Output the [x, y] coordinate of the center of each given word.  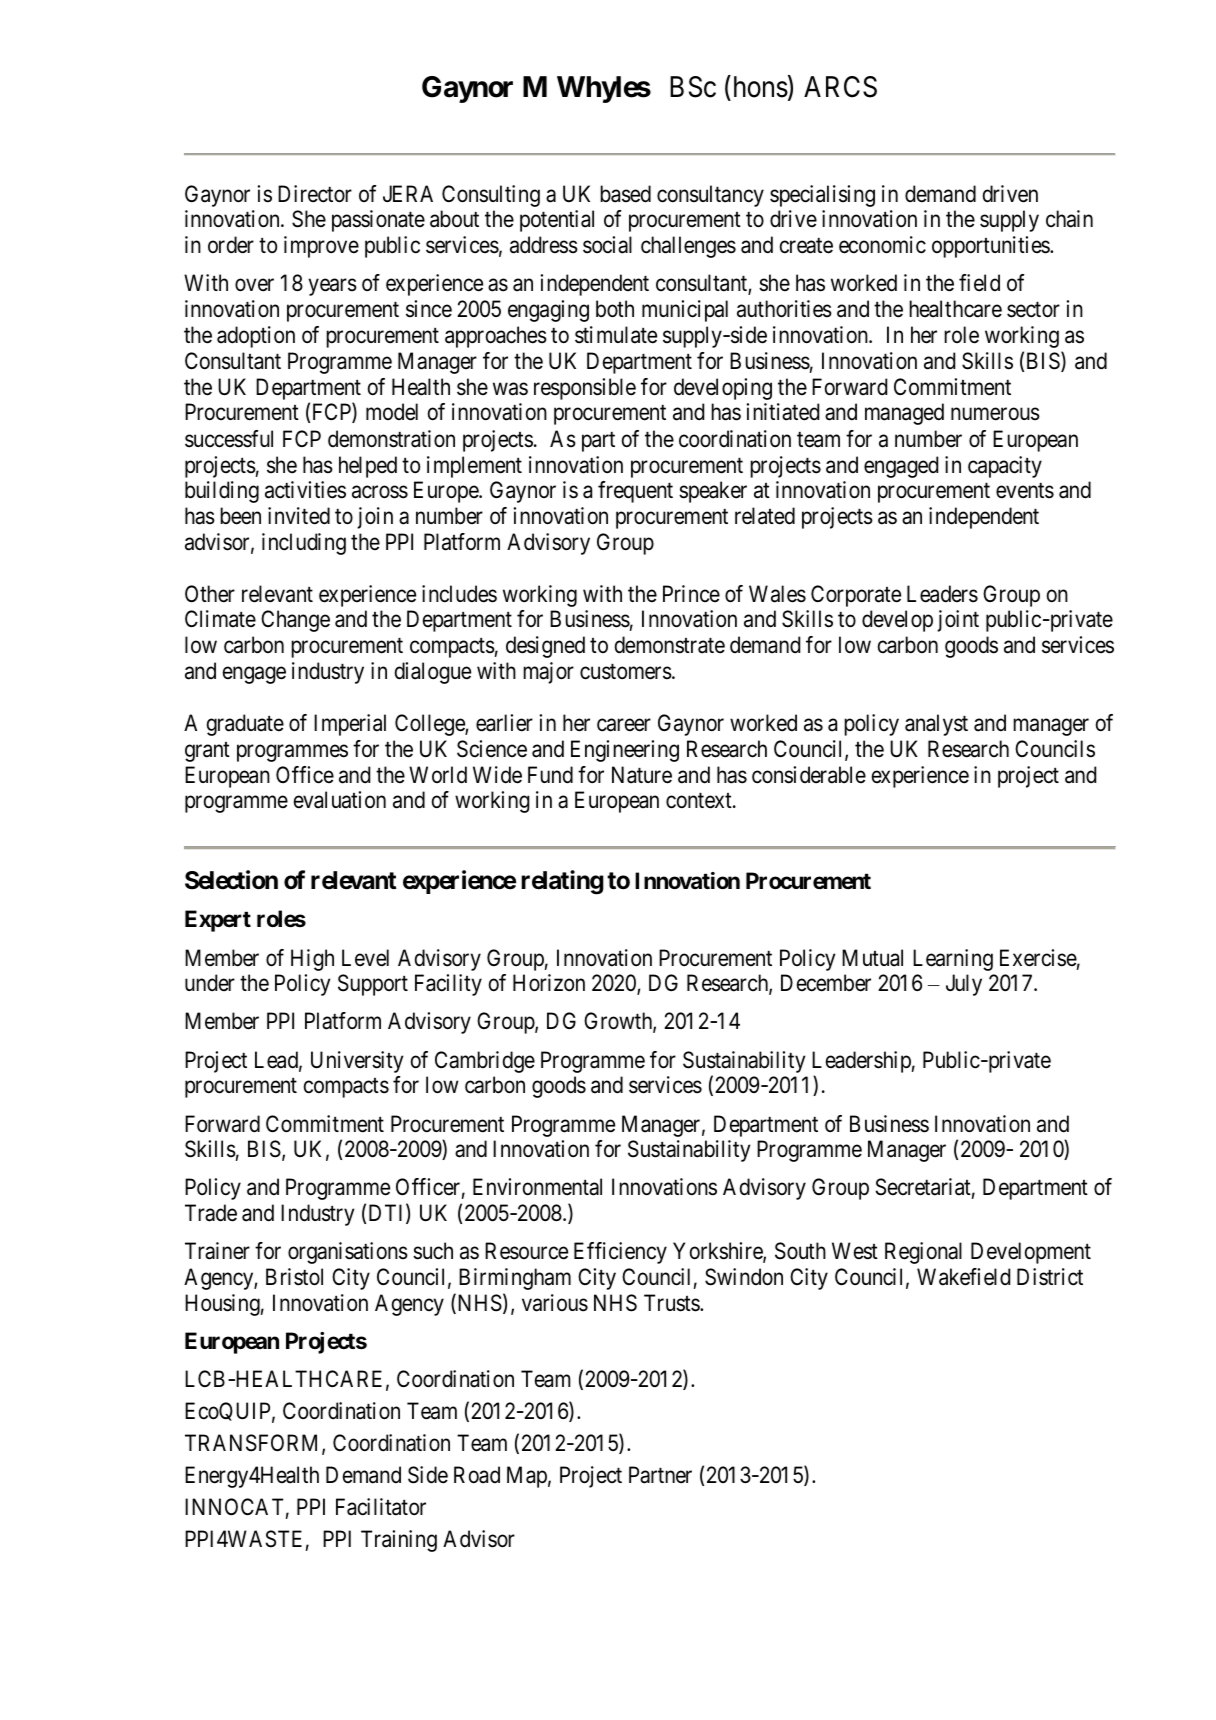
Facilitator [381, 1507]
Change [295, 621]
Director [315, 194]
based [625, 194]
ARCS [840, 87]
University [357, 1062]
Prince [691, 593]
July [964, 985]
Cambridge [485, 1062]
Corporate [856, 596]
